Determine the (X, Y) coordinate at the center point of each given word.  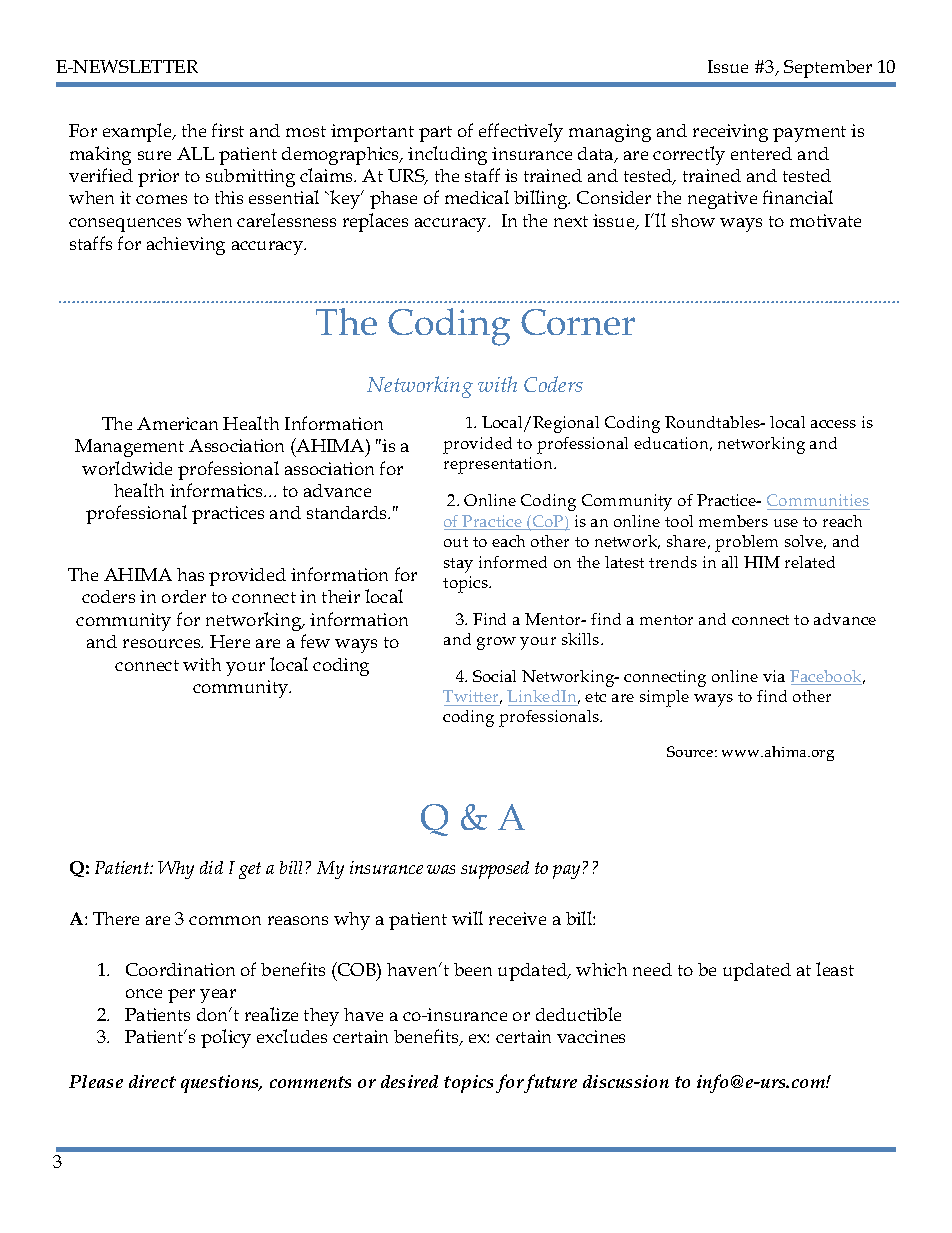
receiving (730, 133)
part (435, 134)
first (228, 130)
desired (409, 1081)
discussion (626, 1081)
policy (226, 1038)
